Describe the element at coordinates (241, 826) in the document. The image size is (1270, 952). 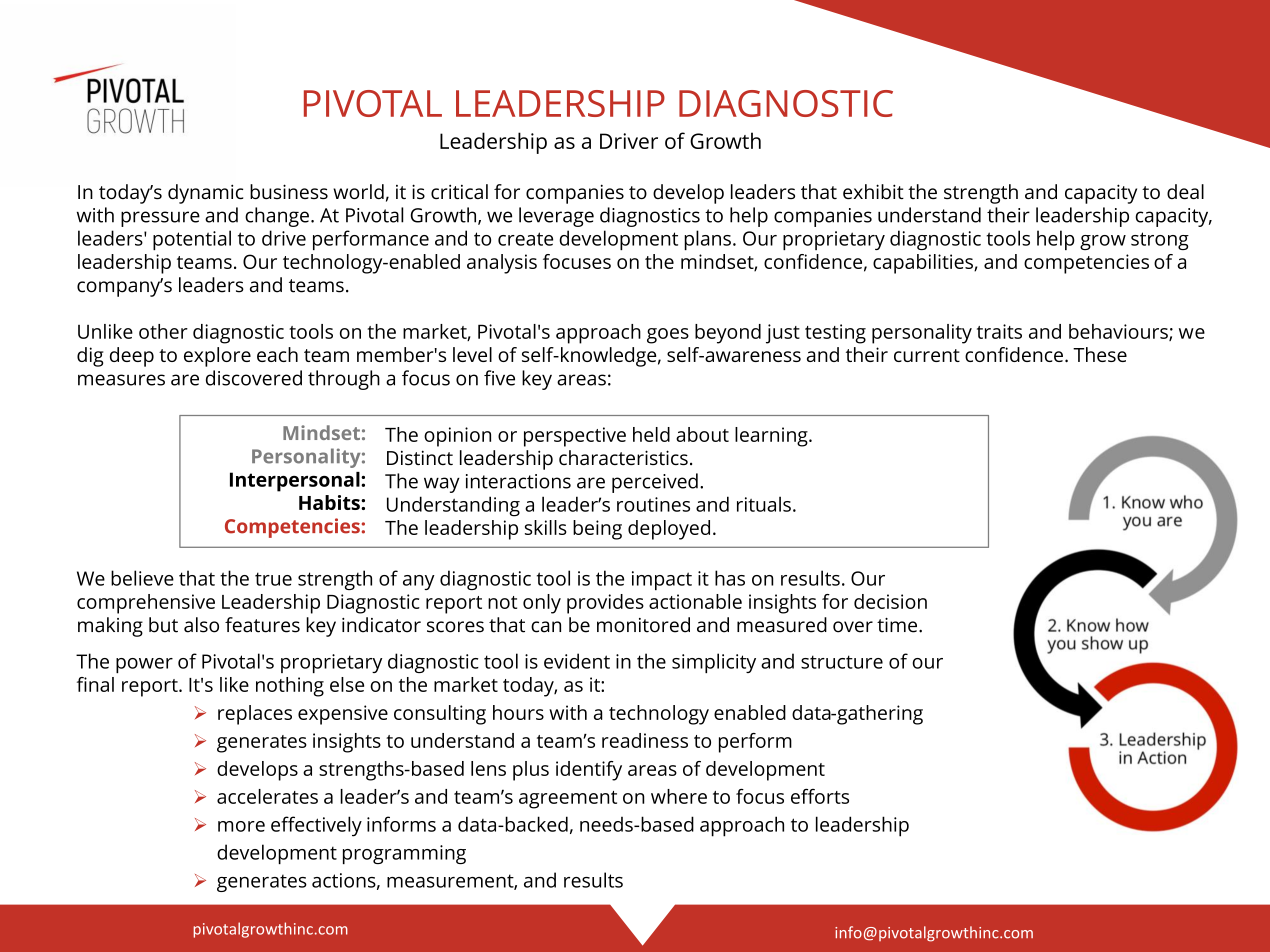
I see `more` at that location.
